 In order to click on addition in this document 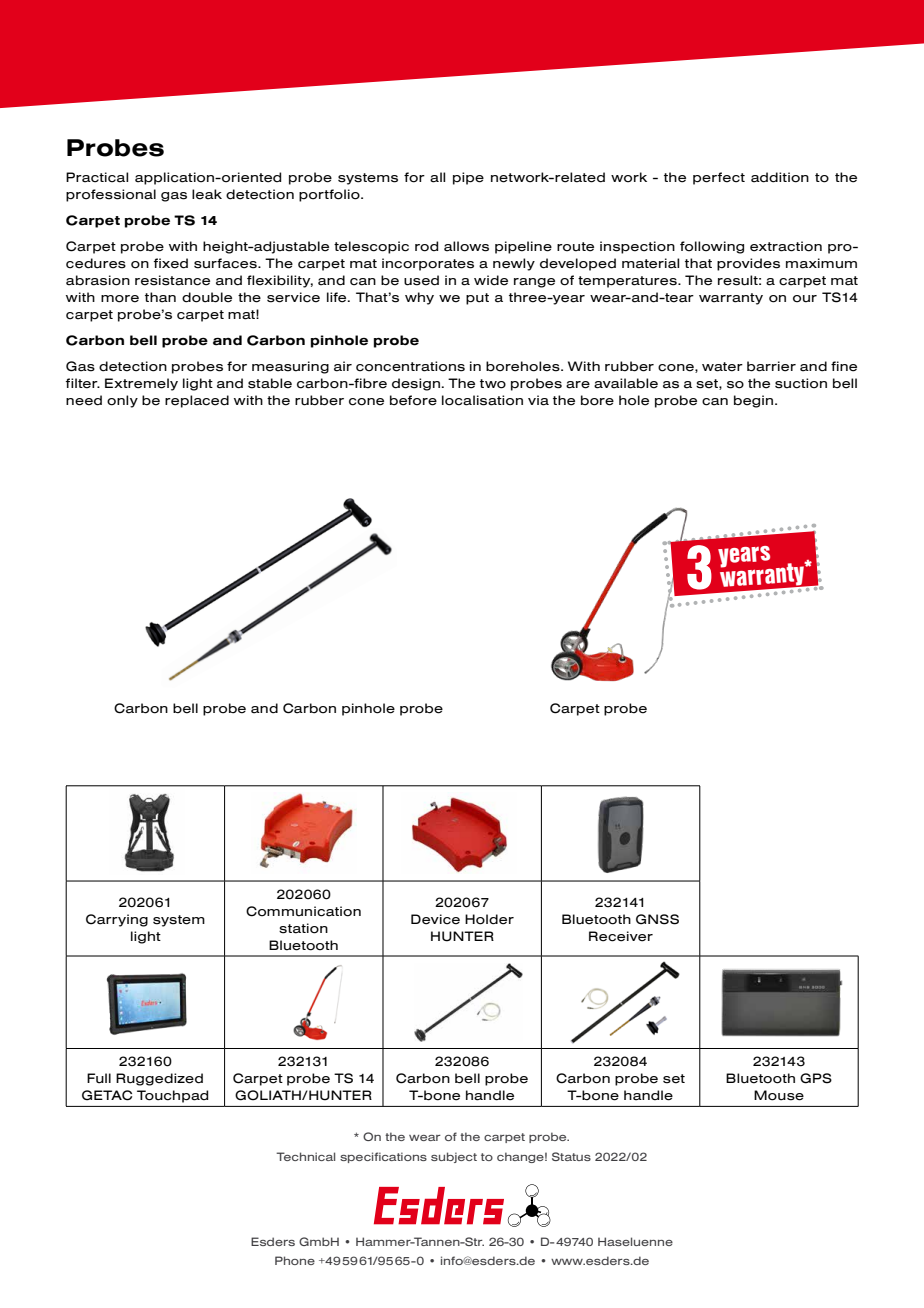, I will do `click(780, 177)`.
